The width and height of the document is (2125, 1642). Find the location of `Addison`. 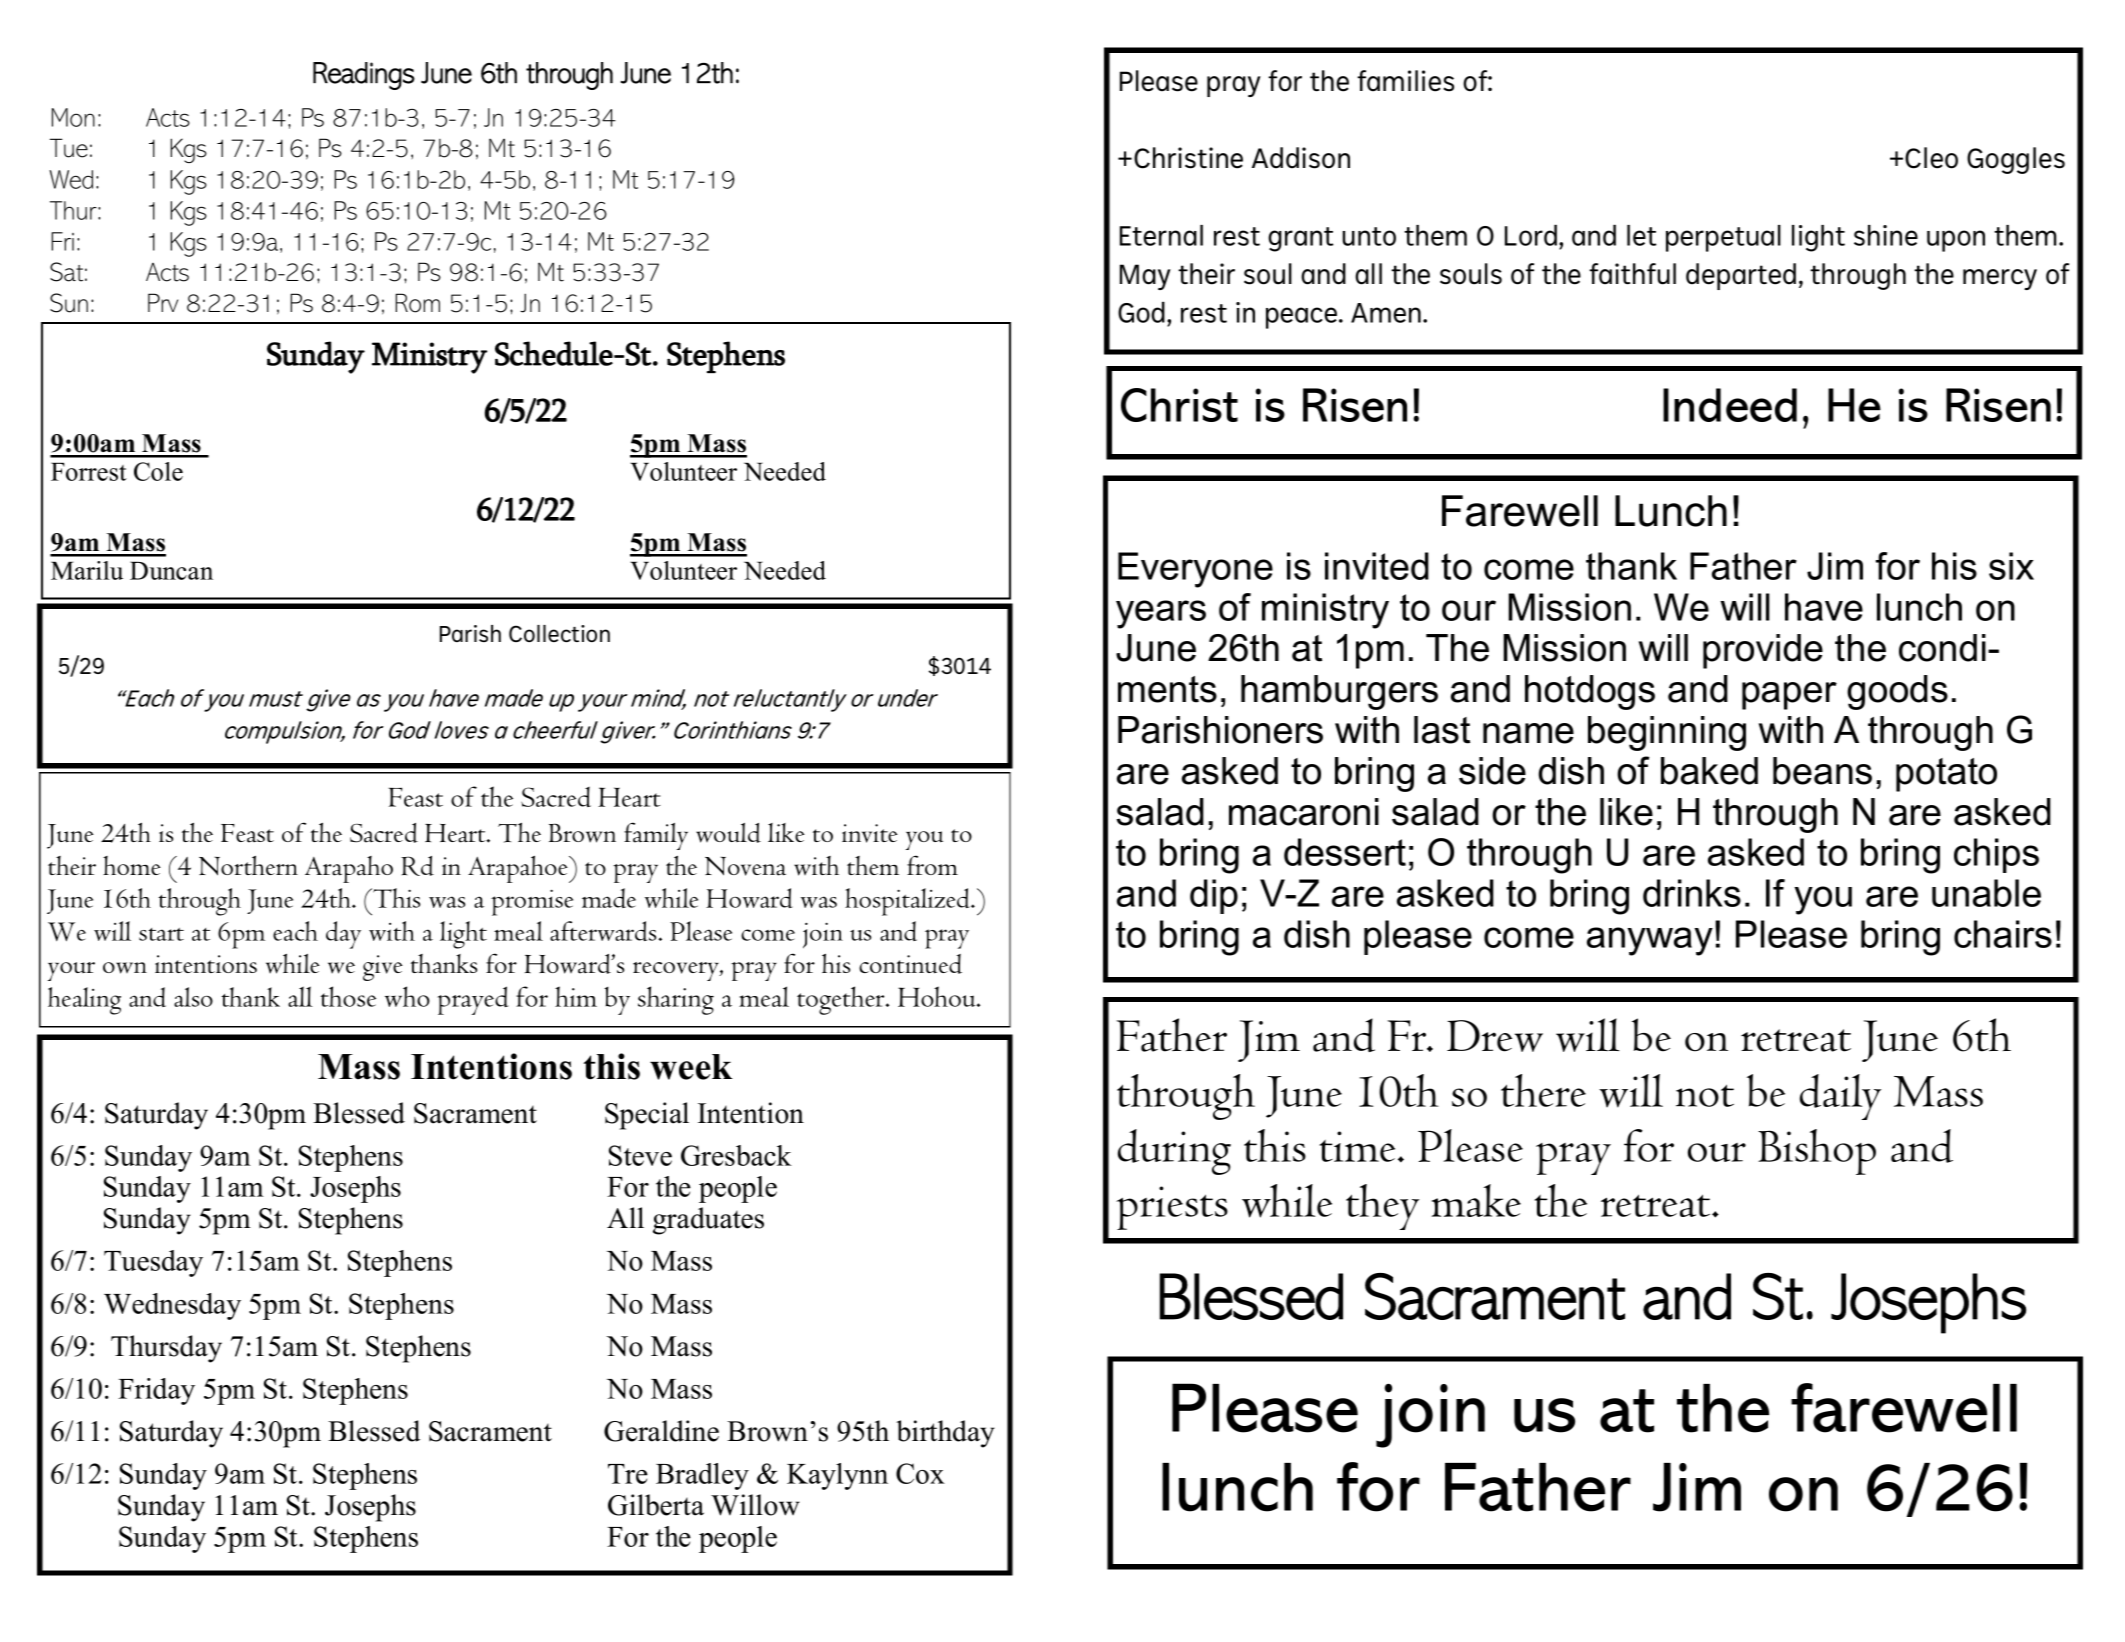

Addison is located at coordinates (1301, 158).
